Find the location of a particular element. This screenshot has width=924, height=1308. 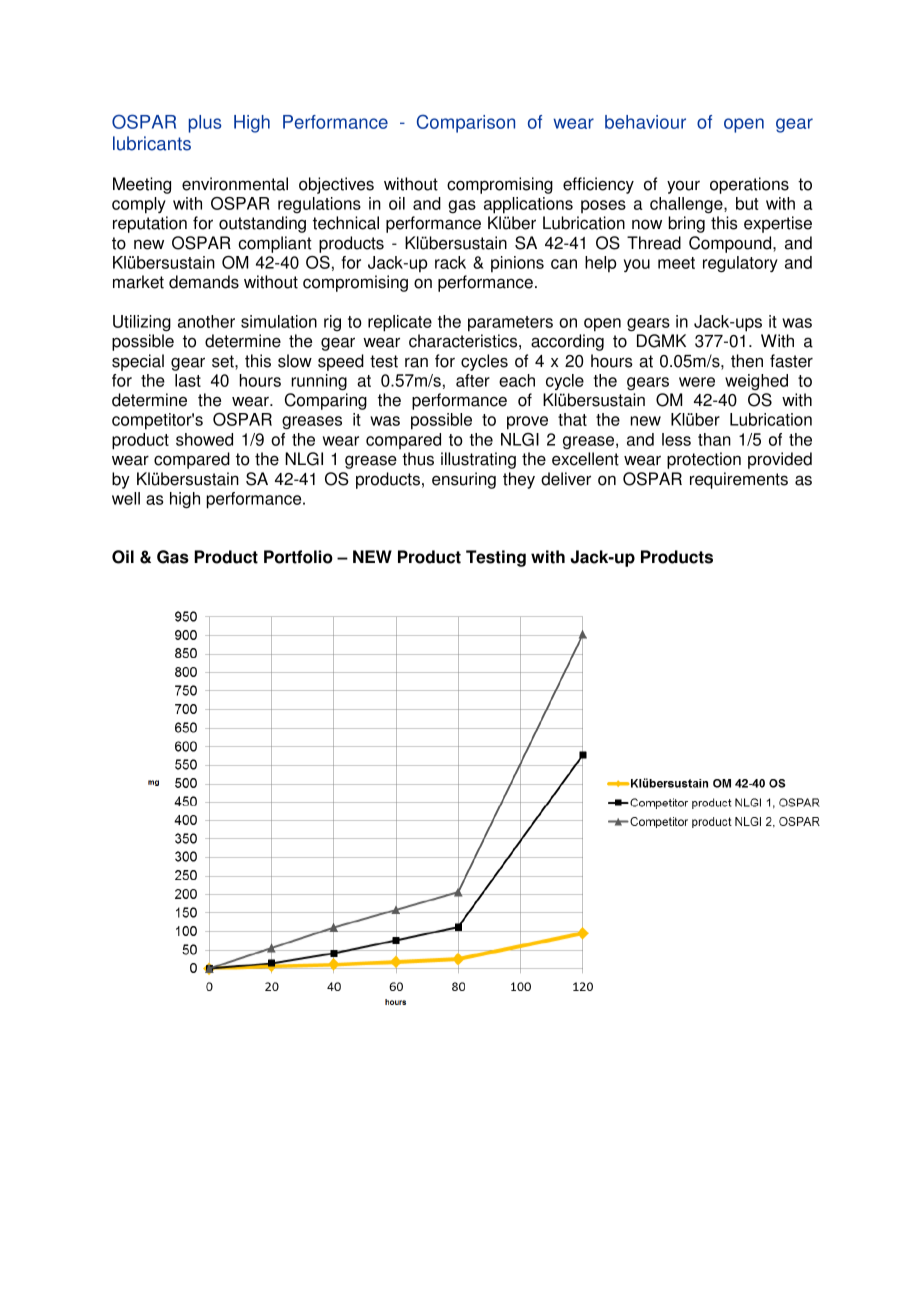

reputation is located at coordinates (150, 224).
